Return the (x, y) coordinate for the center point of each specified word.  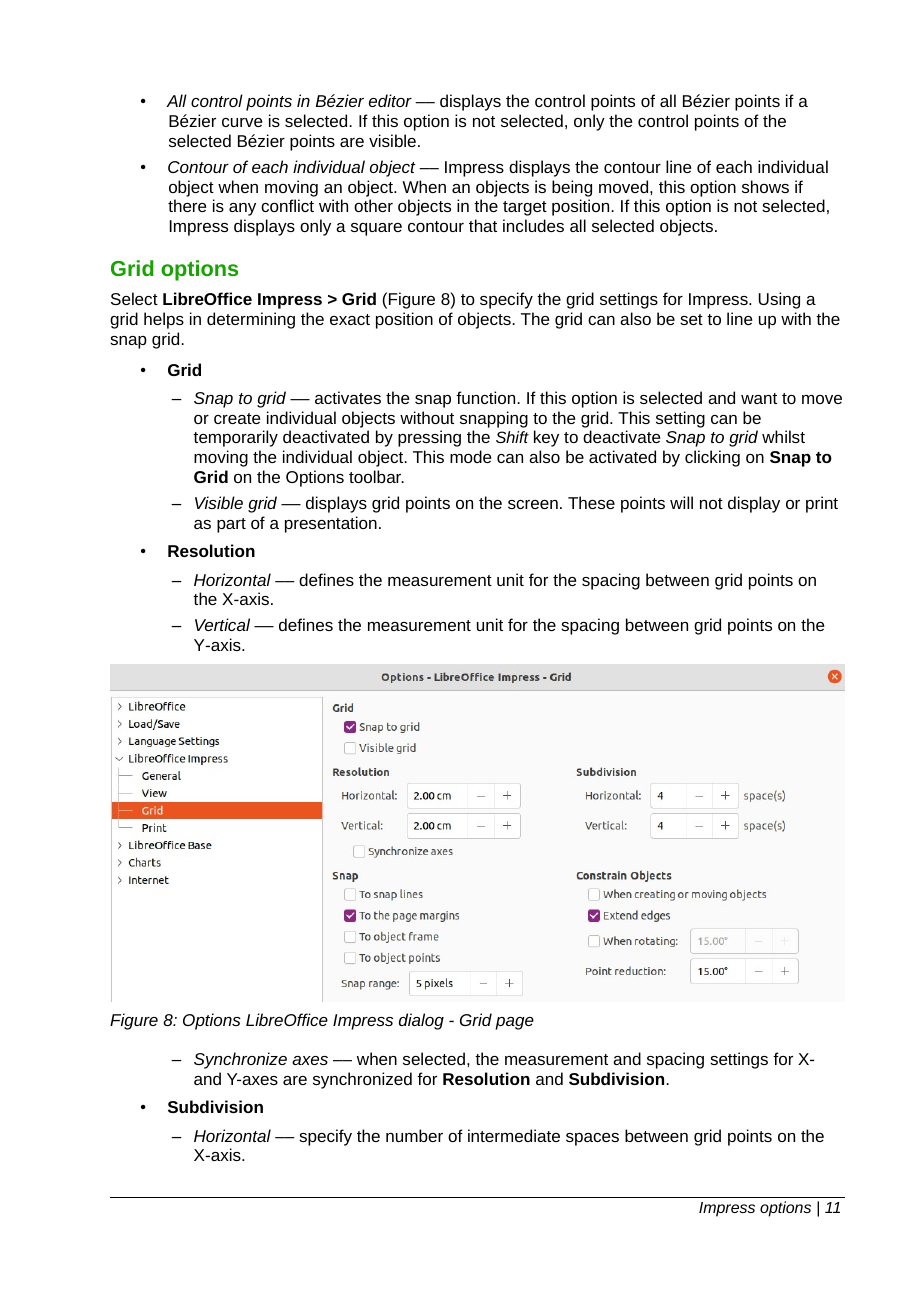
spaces (592, 1139)
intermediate (514, 1135)
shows (765, 186)
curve (242, 122)
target (525, 208)
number (414, 1135)
